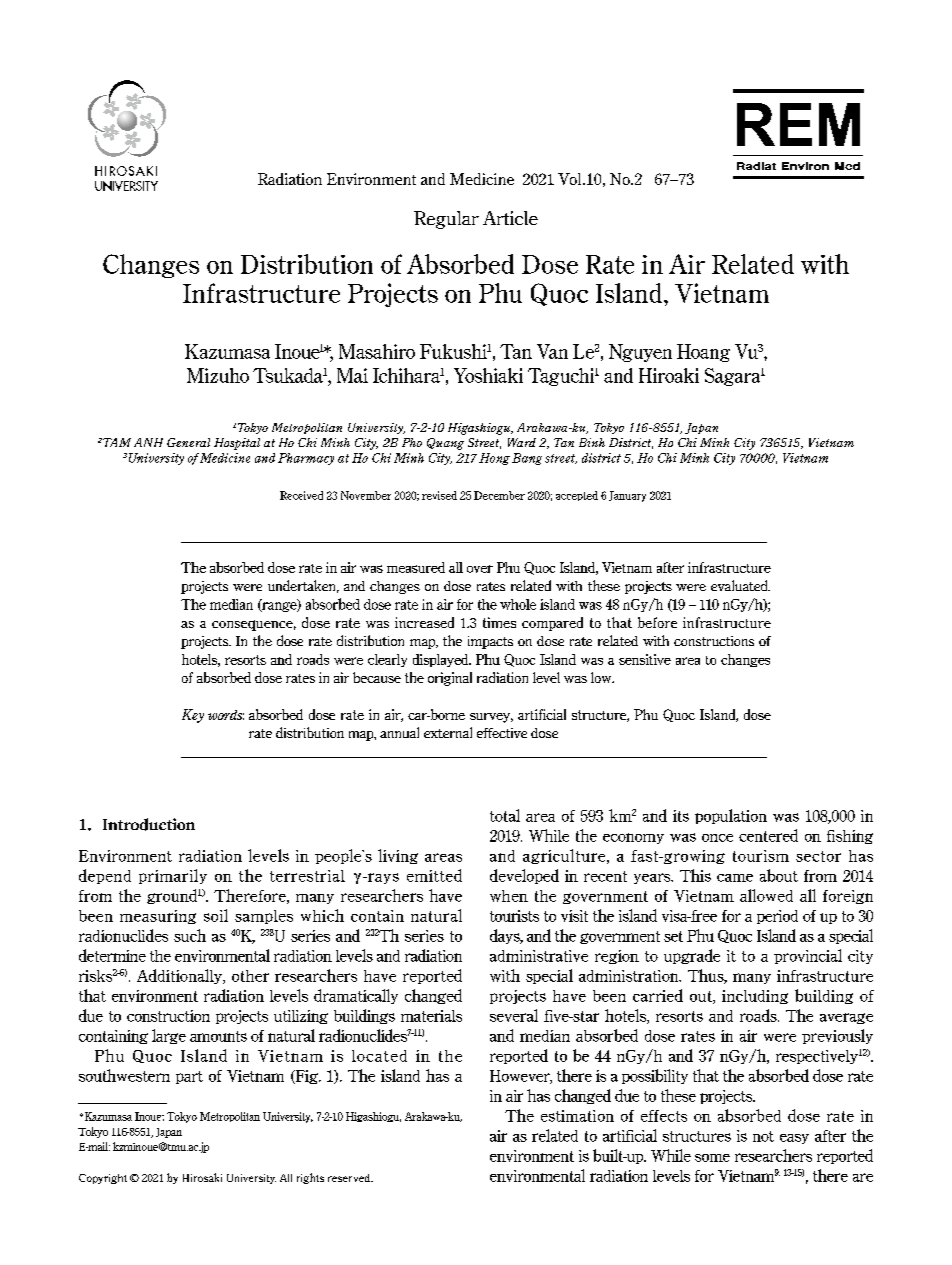 The height and width of the page is (1265, 952). Describe the element at coordinates (103, 1179) in the page. I see `Copyright` at that location.
